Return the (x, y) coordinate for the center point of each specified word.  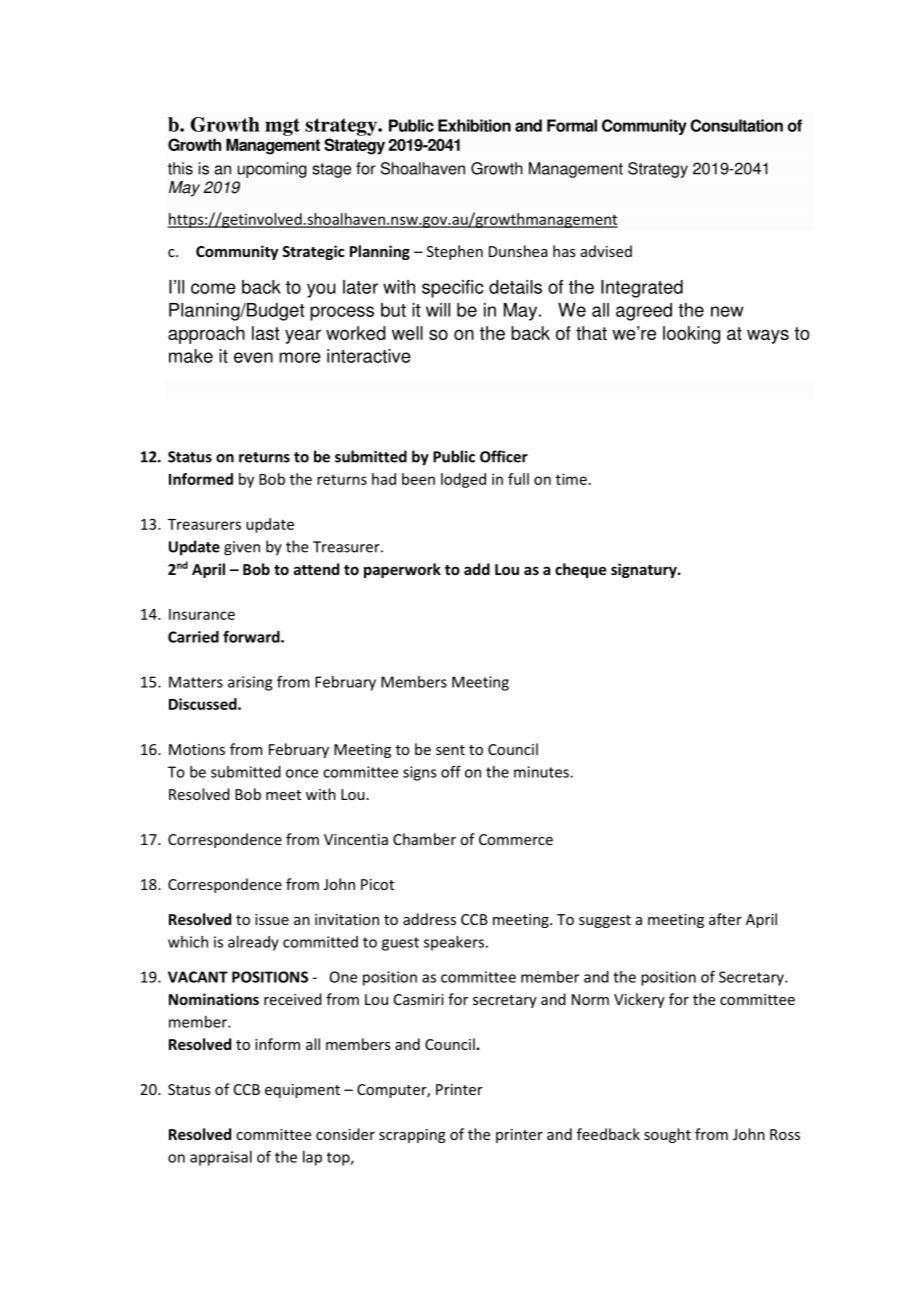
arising (250, 683)
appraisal (221, 1158)
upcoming (272, 170)
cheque (580, 570)
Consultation (736, 125)
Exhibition (474, 125)
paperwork (402, 570)
